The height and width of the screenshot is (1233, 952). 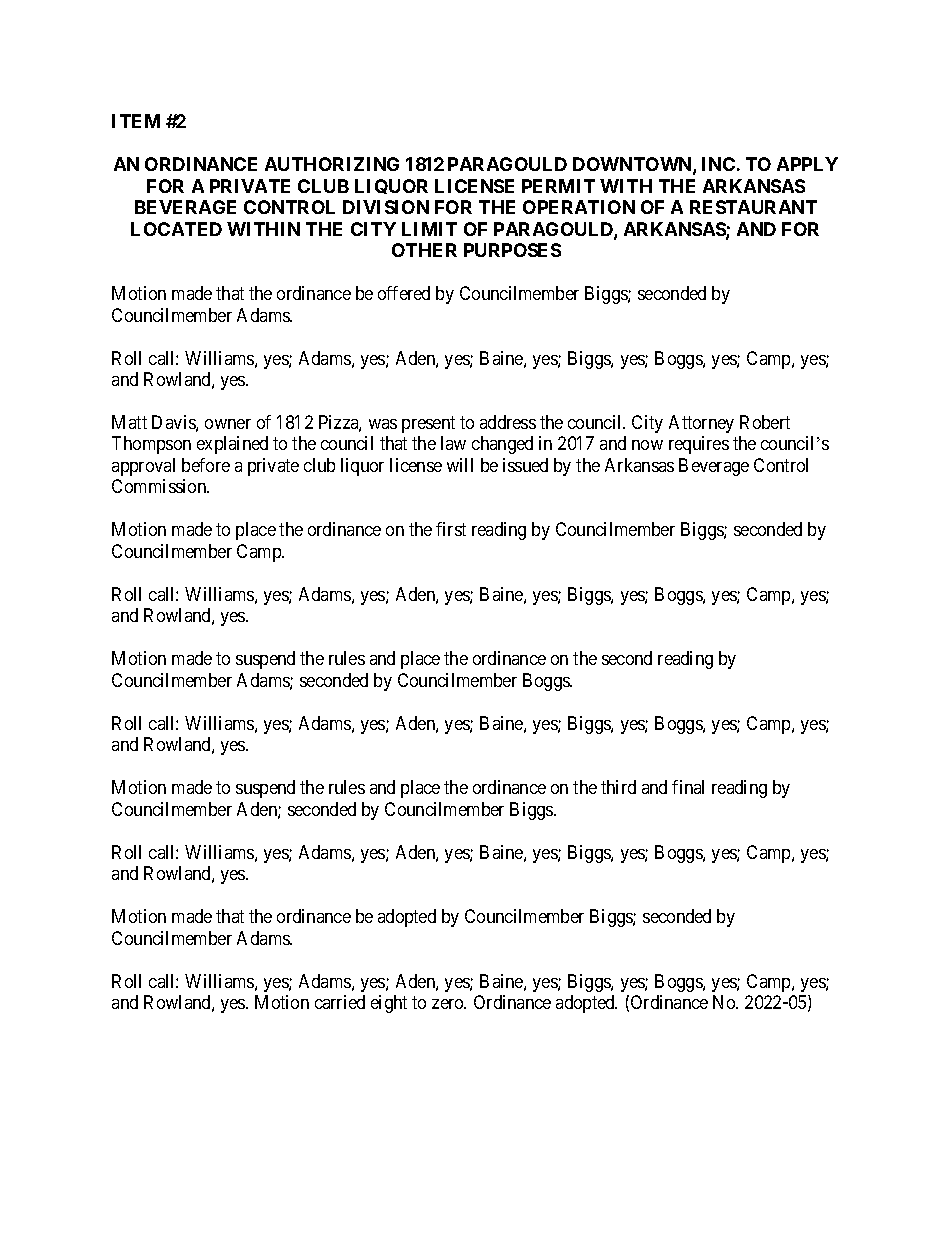 I want to click on third, so click(x=618, y=787).
